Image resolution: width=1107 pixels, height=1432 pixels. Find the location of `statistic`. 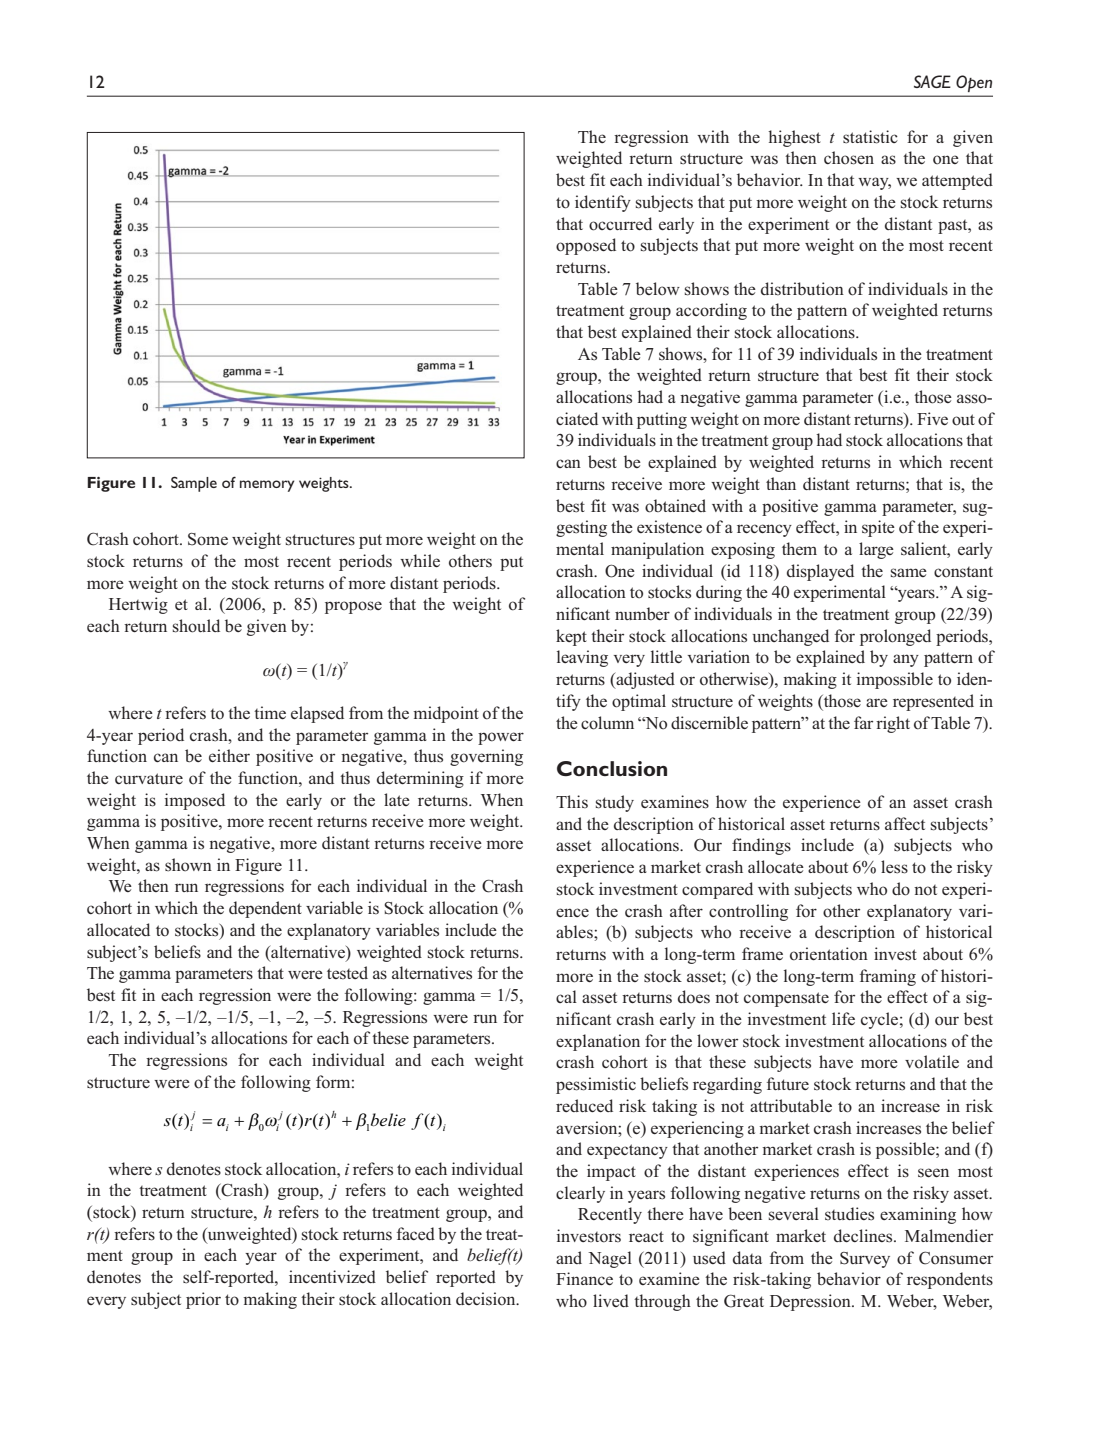

statistic is located at coordinates (870, 137).
